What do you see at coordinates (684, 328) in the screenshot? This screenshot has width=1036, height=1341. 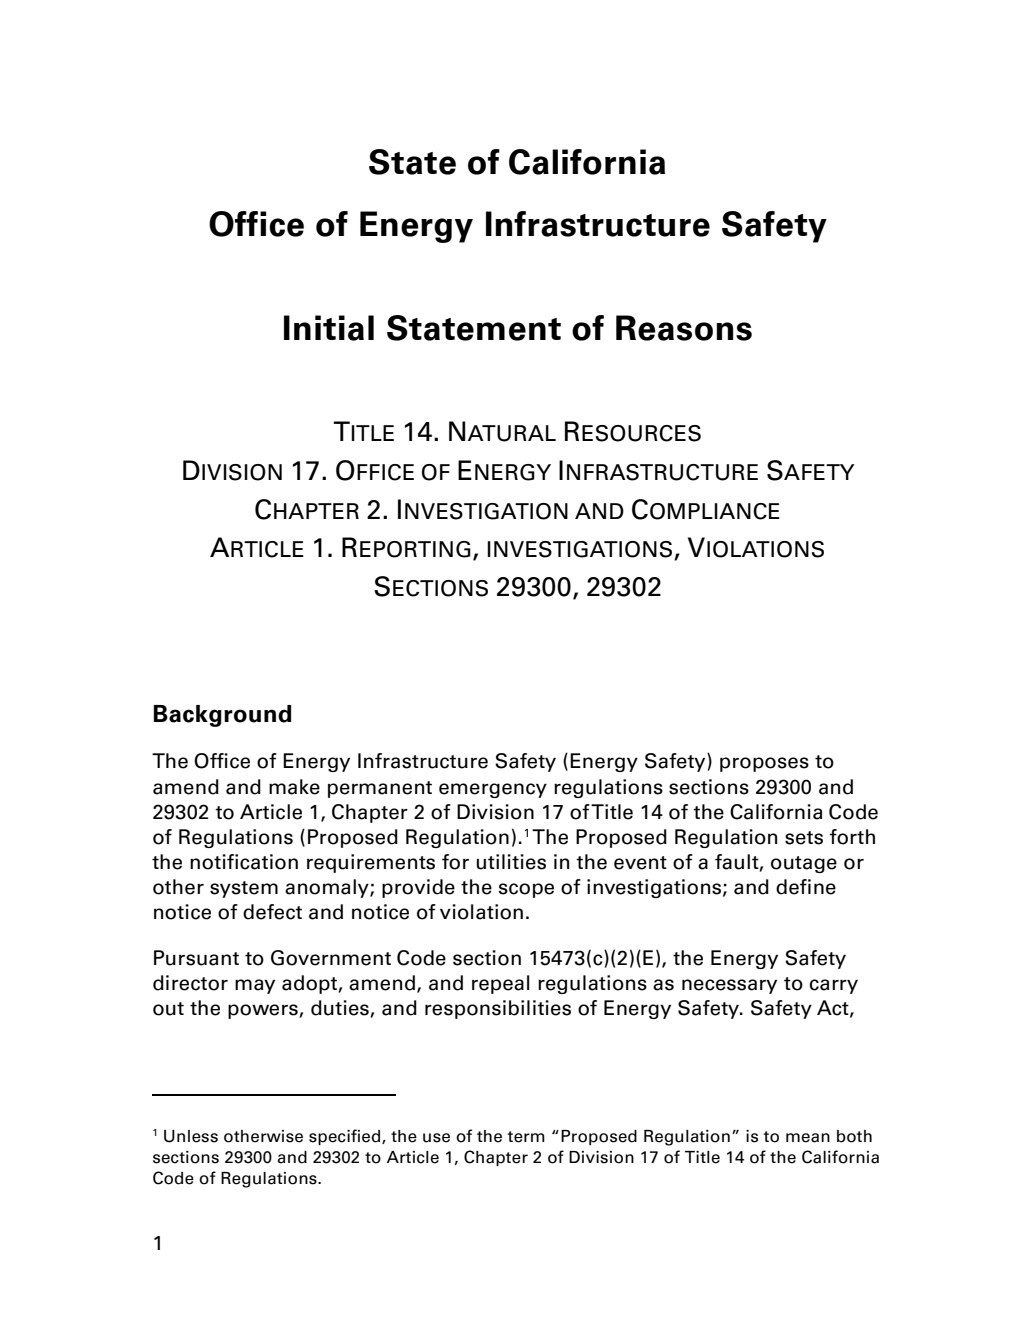 I see `Reasons` at bounding box center [684, 328].
